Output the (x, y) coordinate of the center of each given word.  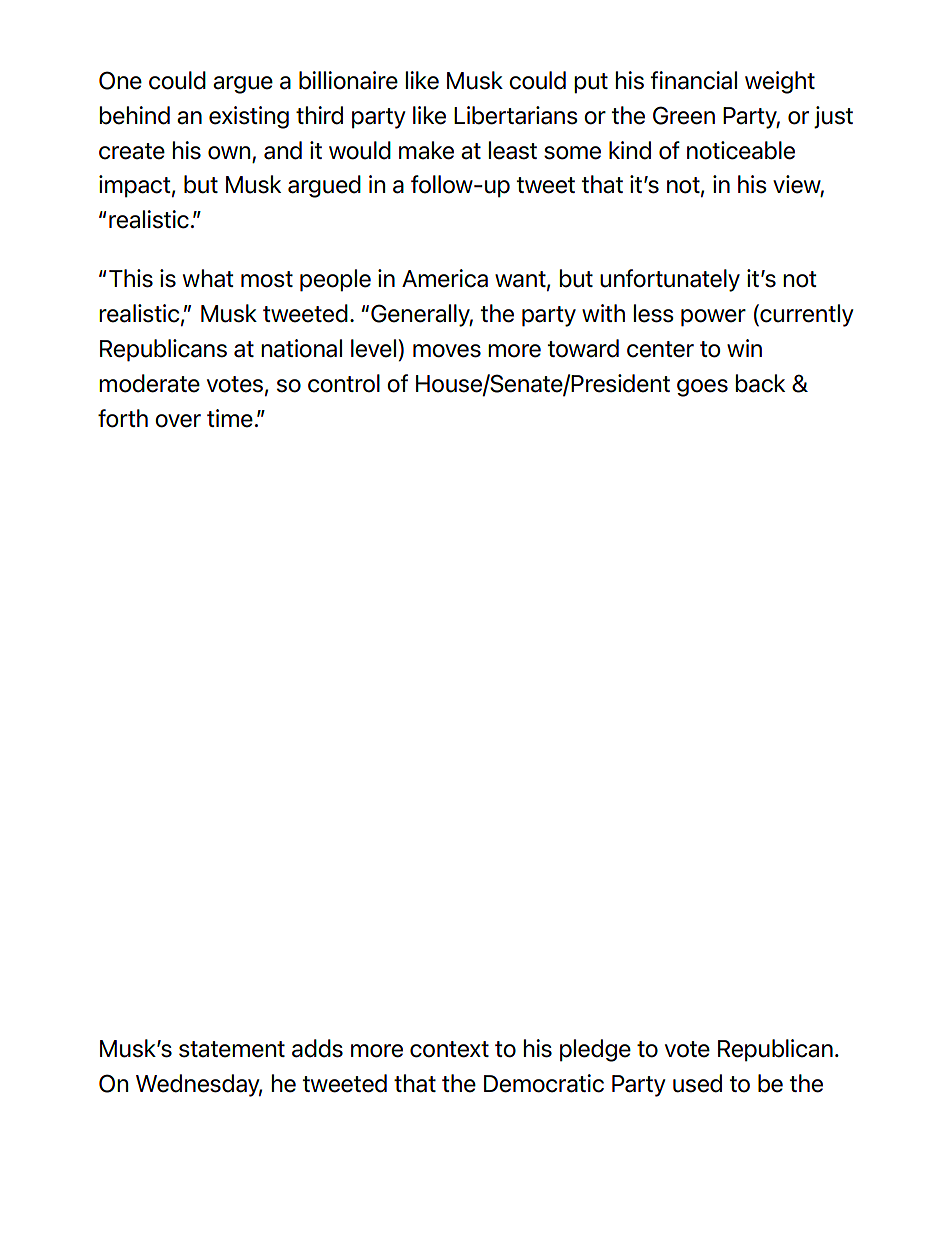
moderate (149, 383)
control (344, 383)
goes (702, 388)
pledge (595, 1050)
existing (249, 117)
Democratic (544, 1083)
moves (447, 351)
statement (232, 1049)
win (744, 348)
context (449, 1049)
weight (780, 82)
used (697, 1083)
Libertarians (516, 115)
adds (317, 1048)
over (178, 421)
